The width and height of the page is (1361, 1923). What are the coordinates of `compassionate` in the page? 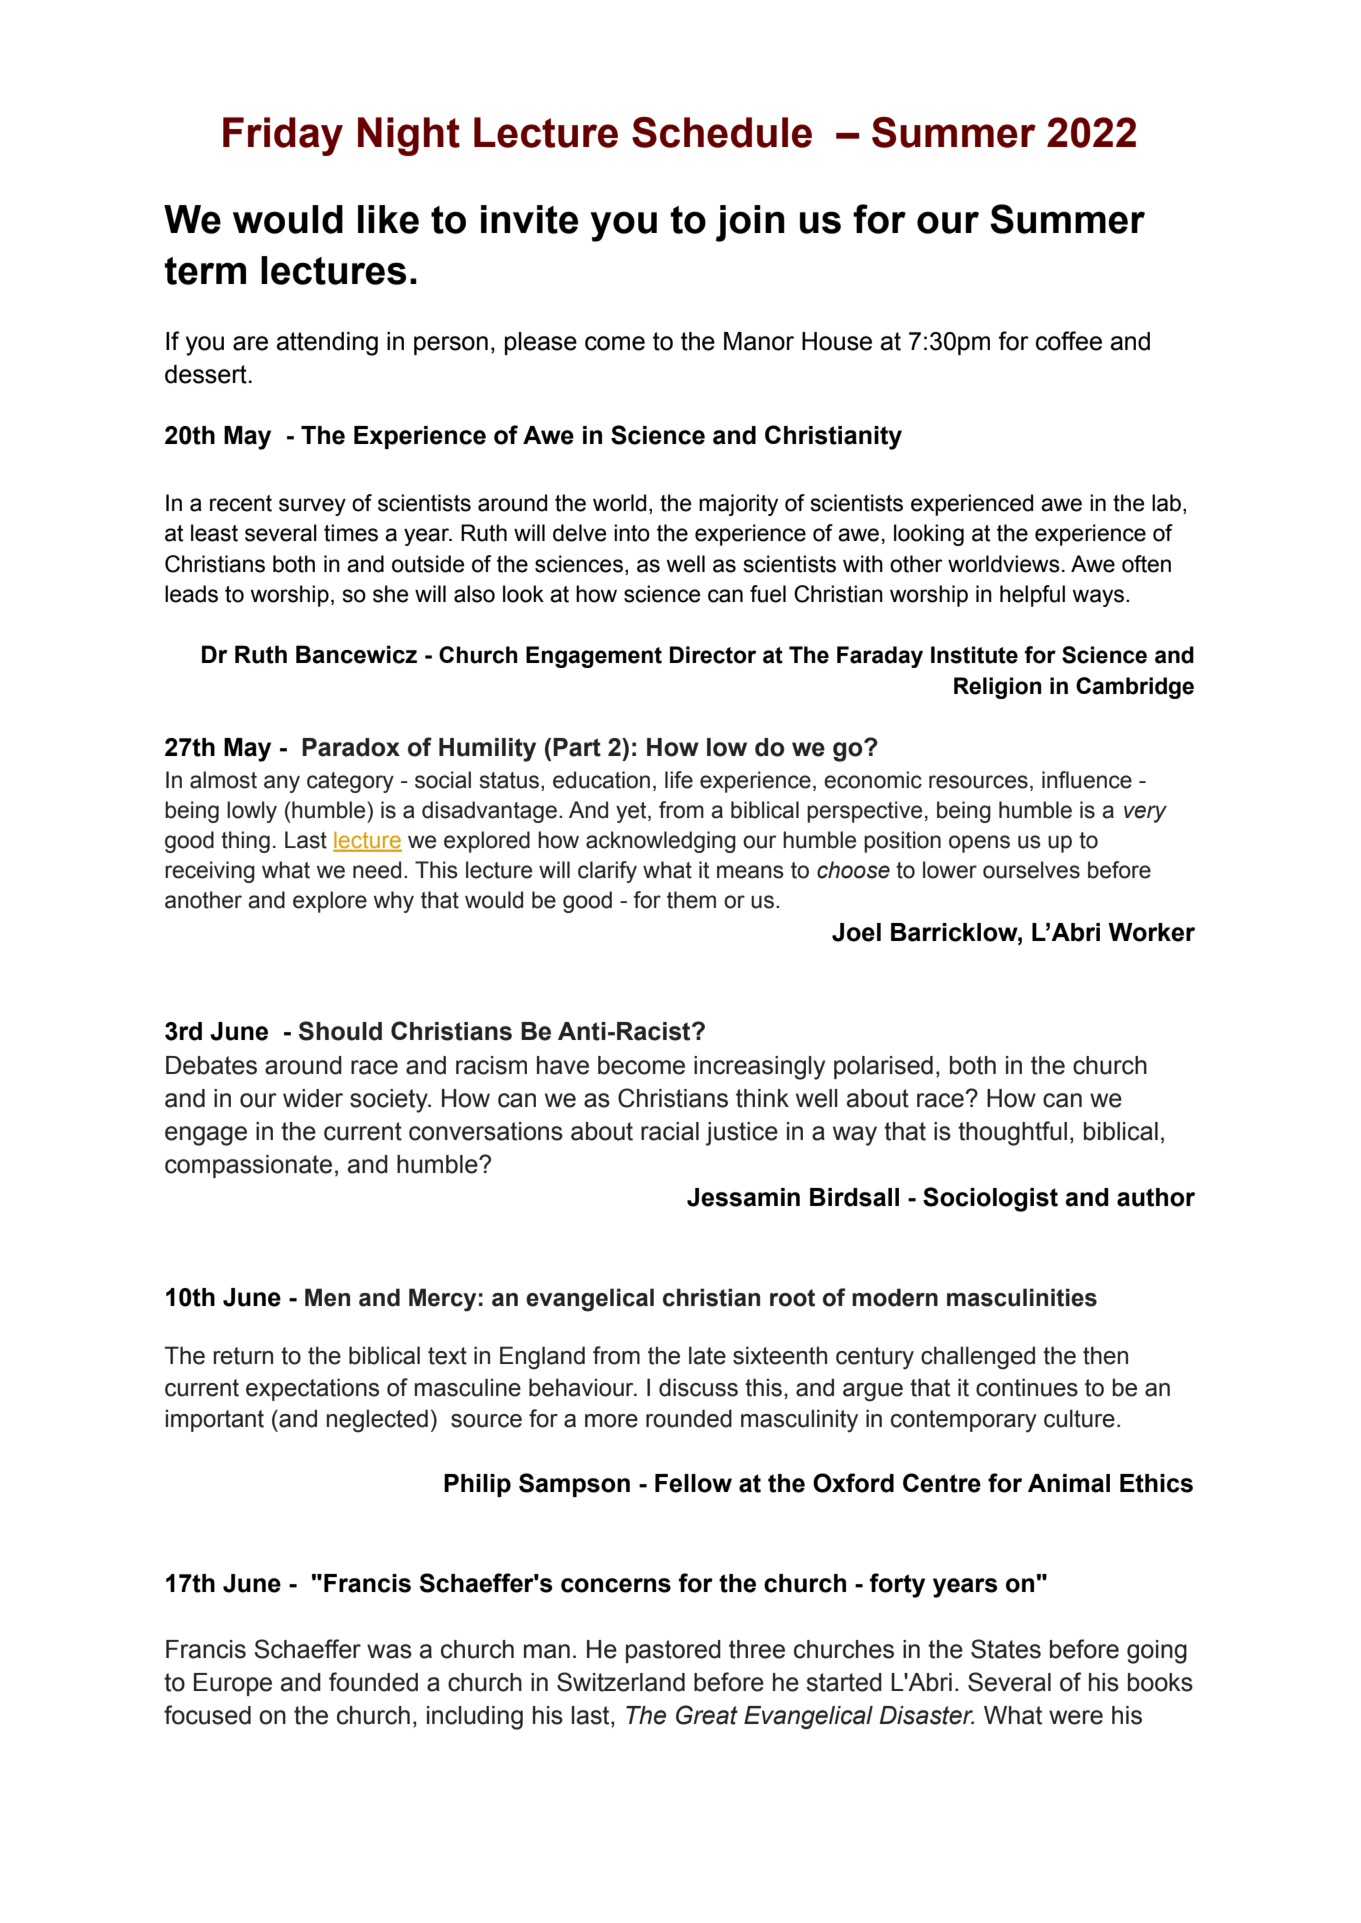 It's located at (248, 1166).
